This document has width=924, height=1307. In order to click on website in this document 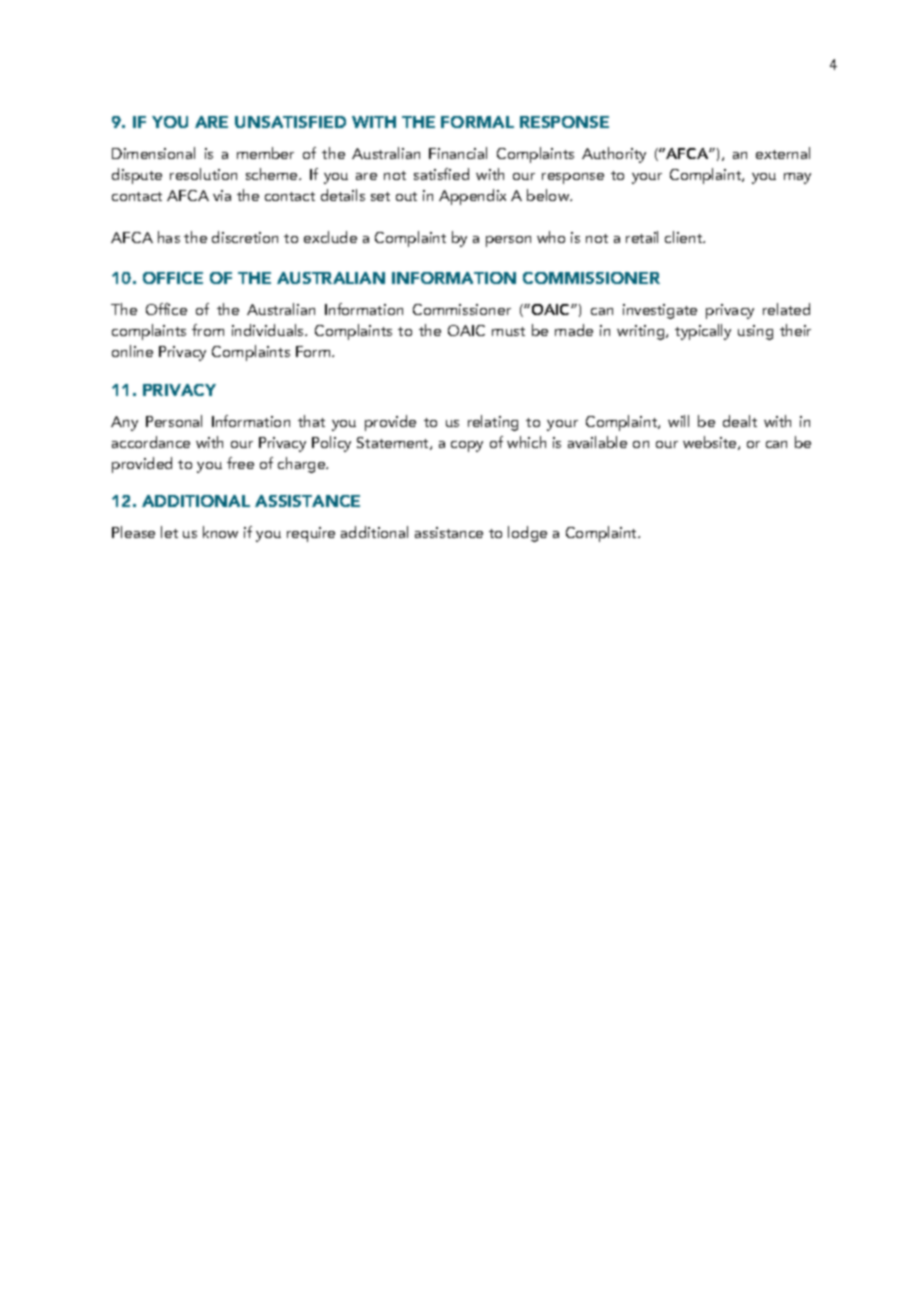, I will do `click(711, 443)`.
